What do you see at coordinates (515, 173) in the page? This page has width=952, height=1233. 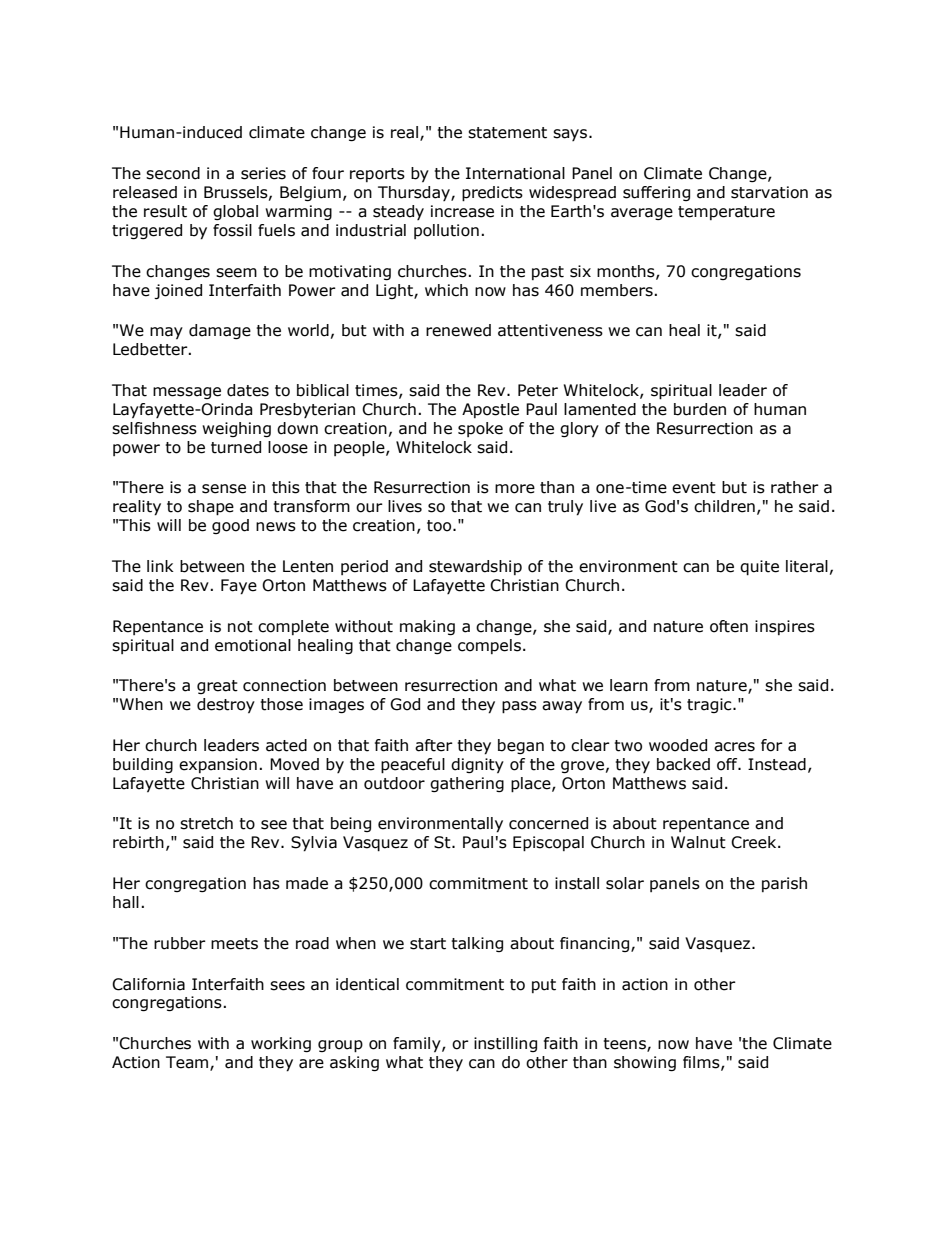 I see `International` at bounding box center [515, 173].
